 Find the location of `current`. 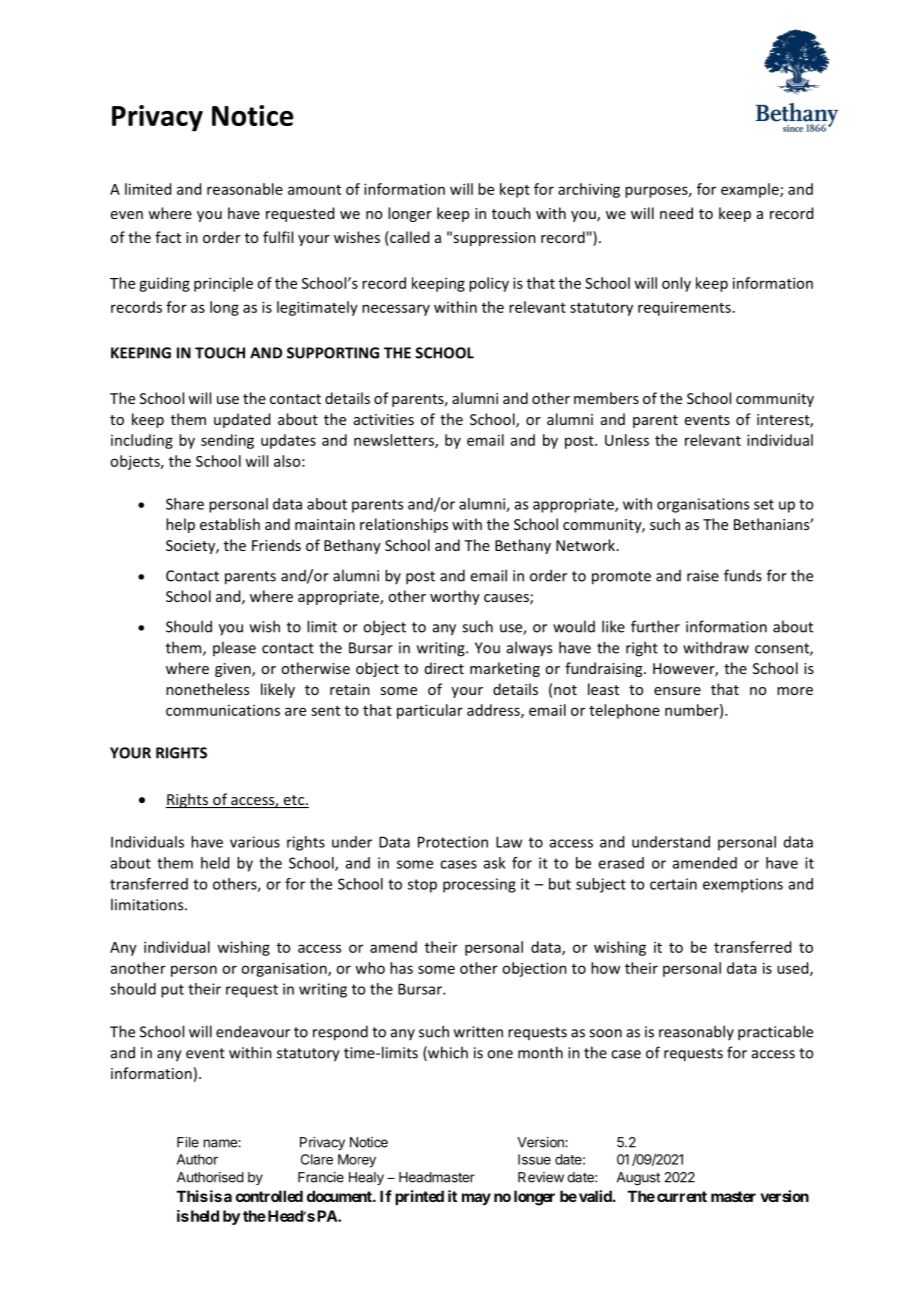

current is located at coordinates (682, 1196).
